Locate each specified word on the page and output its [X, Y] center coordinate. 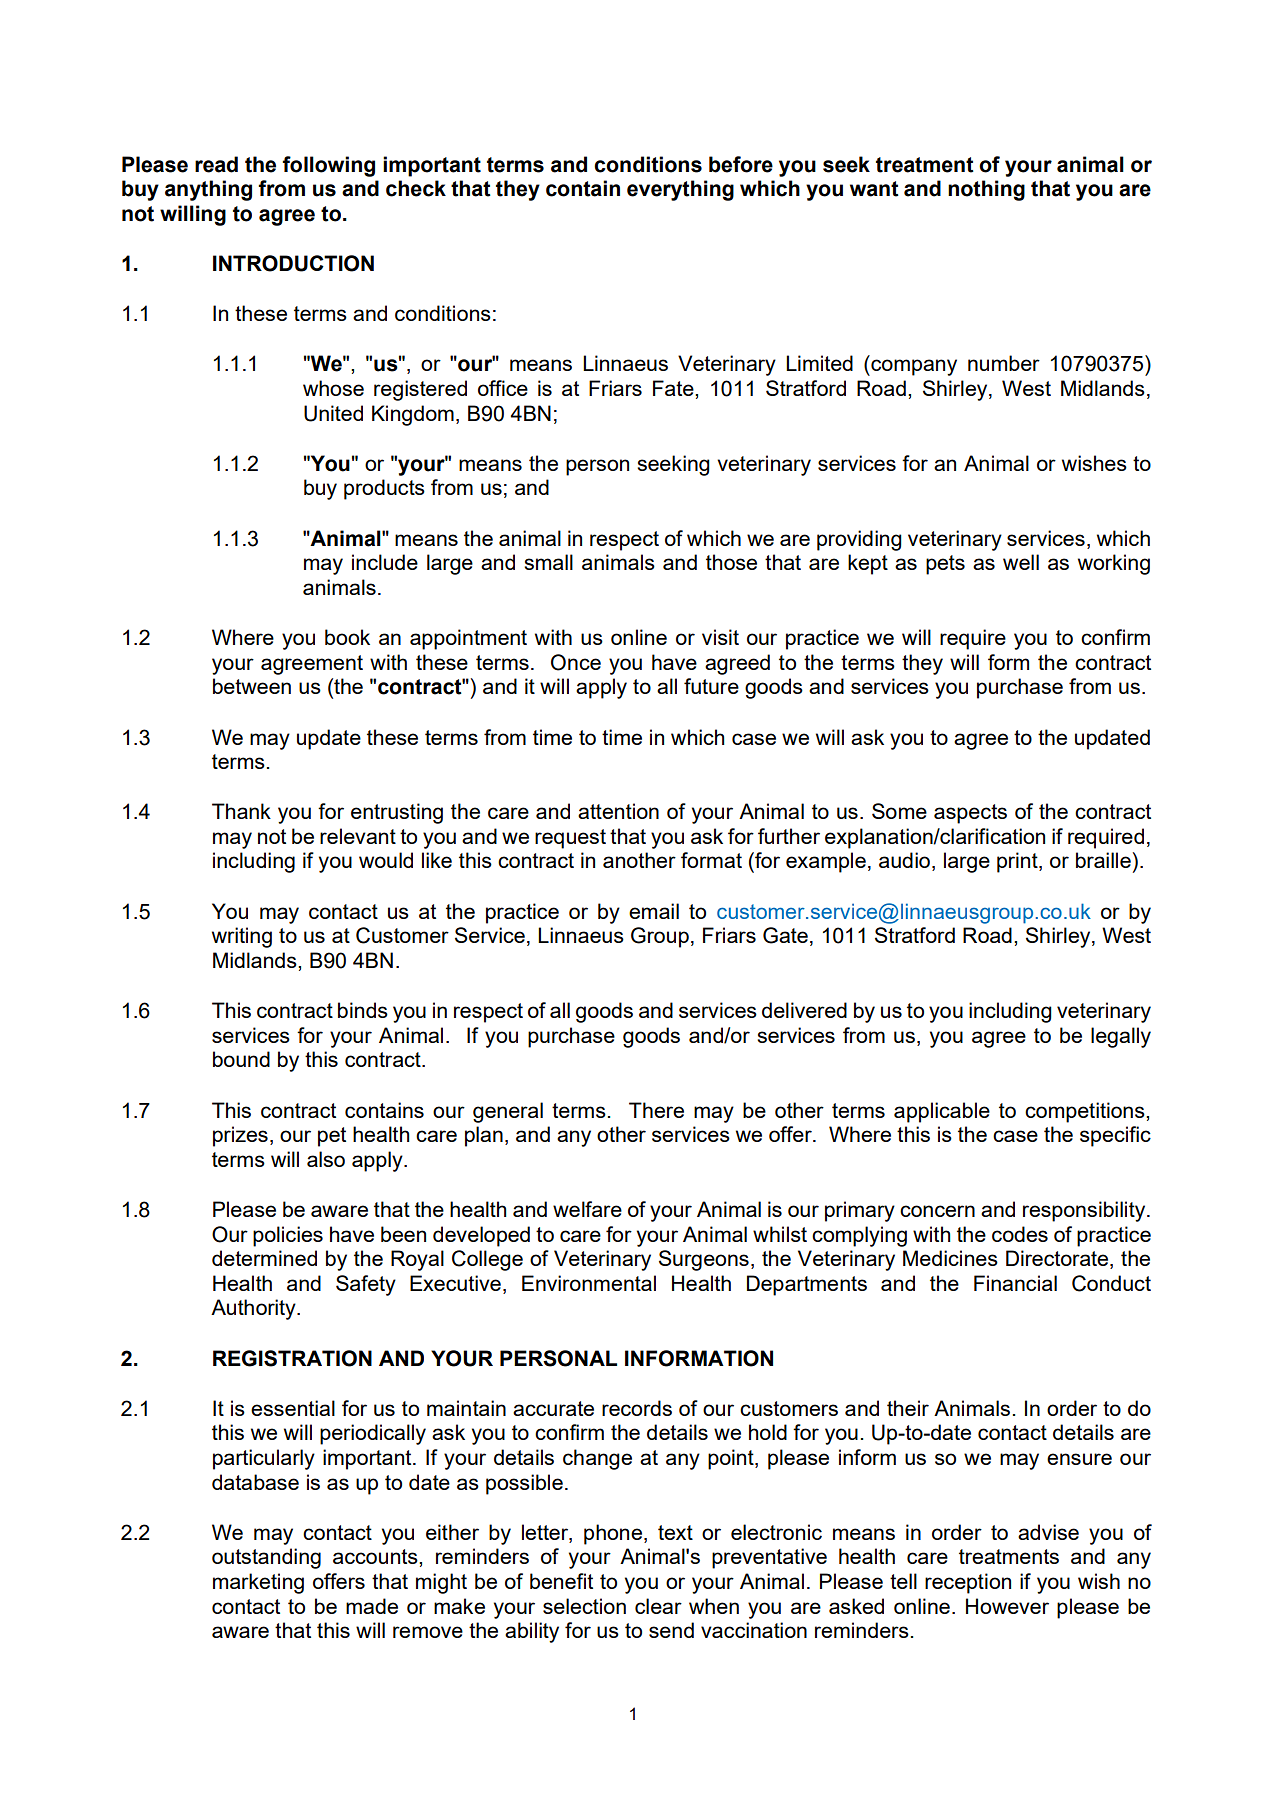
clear [658, 1606]
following [328, 166]
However [1007, 1606]
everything [680, 190]
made [372, 1606]
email [654, 911]
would [386, 860]
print [1018, 862]
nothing [986, 190]
